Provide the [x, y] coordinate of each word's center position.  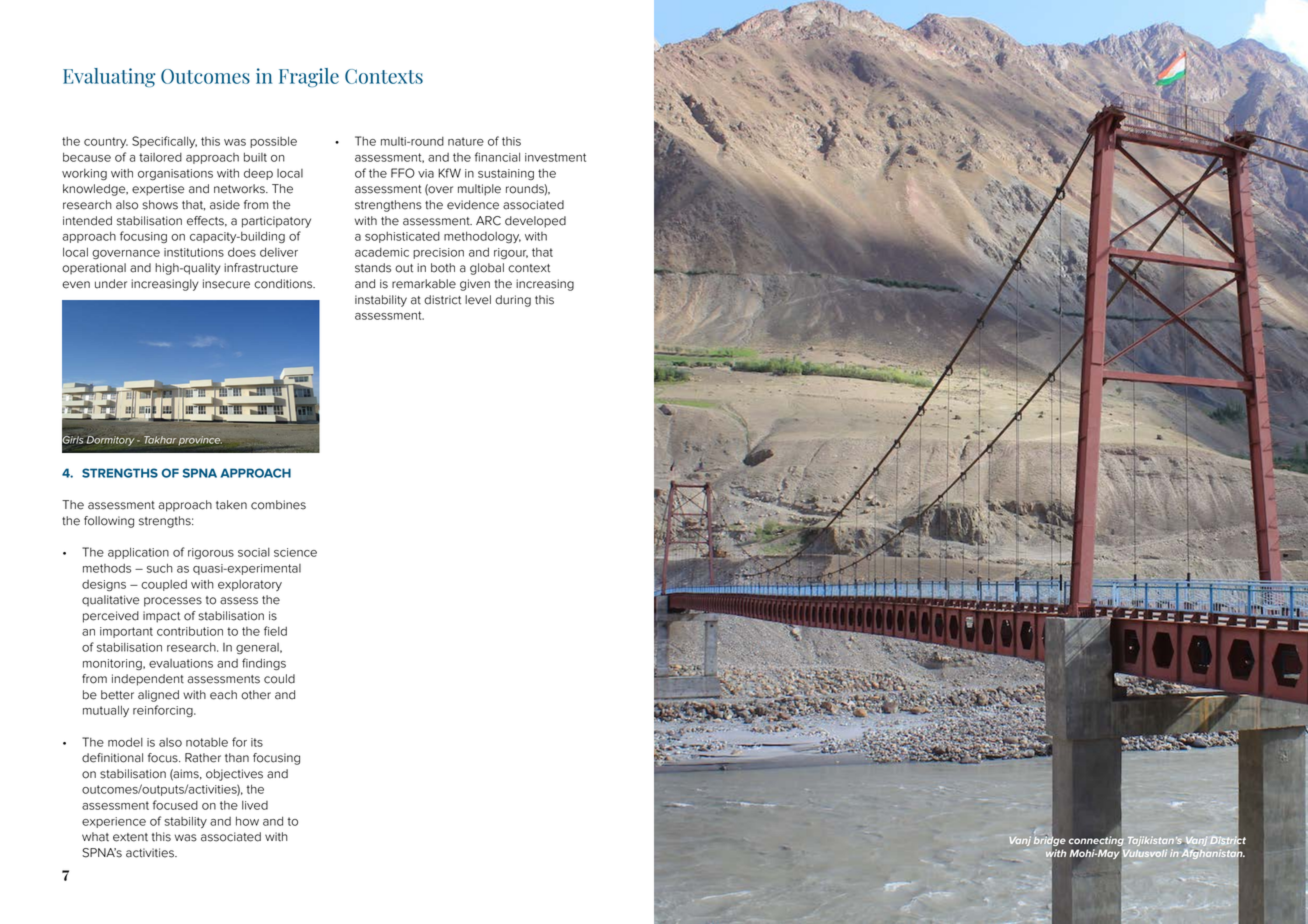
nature [466, 141]
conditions [284, 284]
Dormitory [111, 441]
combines [278, 505]
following [109, 522]
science [295, 552]
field [275, 631]
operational [94, 269]
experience [114, 822]
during [513, 301]
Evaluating [109, 77]
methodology [482, 237]
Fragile [309, 77]
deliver [279, 252]
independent [148, 680]
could [279, 679]
